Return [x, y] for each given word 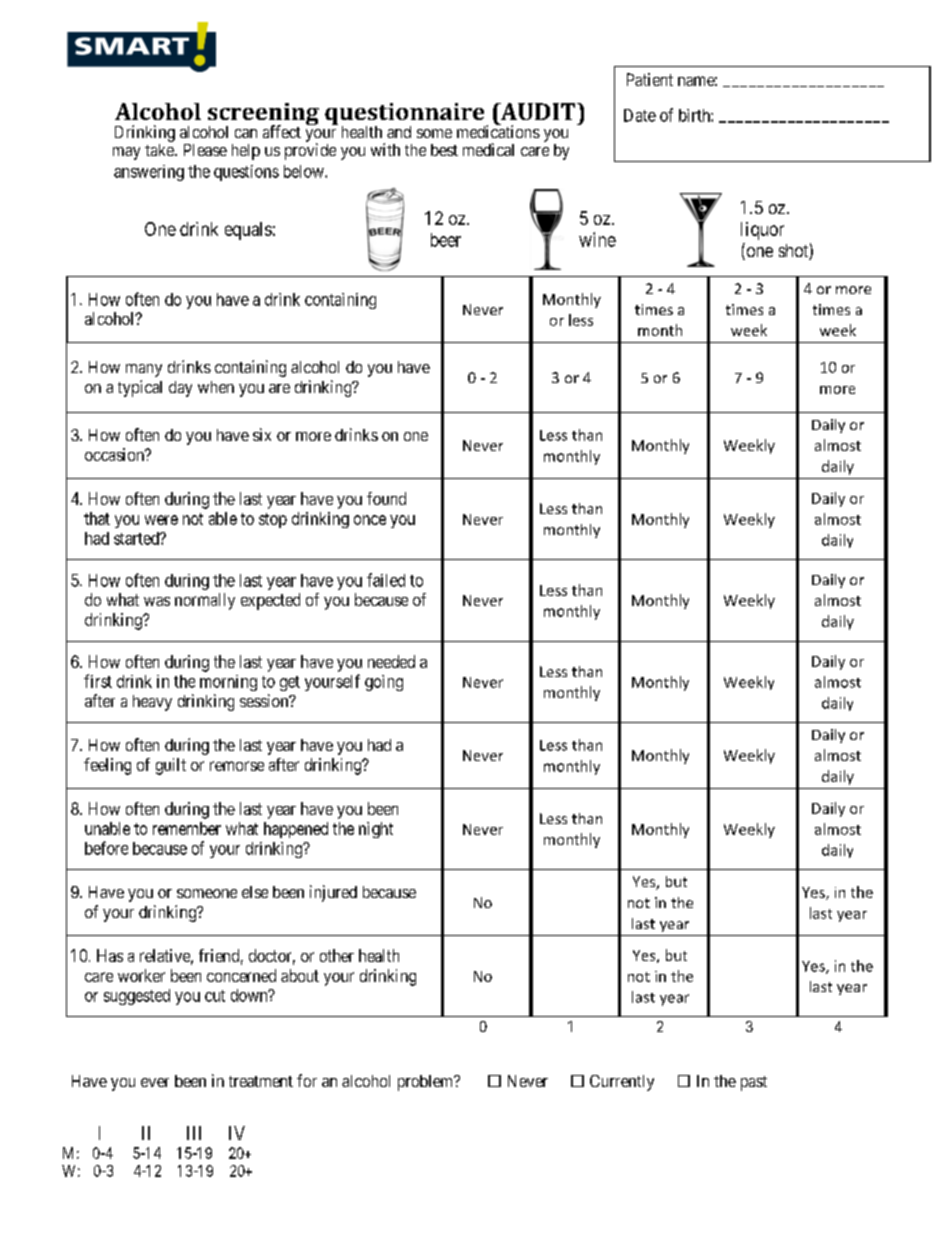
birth [695, 115]
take [160, 150]
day [180, 389]
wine [597, 239]
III [194, 1133]
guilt [171, 766]
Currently [622, 1083]
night [376, 830]
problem [427, 1083]
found [386, 498]
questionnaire [406, 115]
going [384, 683]
